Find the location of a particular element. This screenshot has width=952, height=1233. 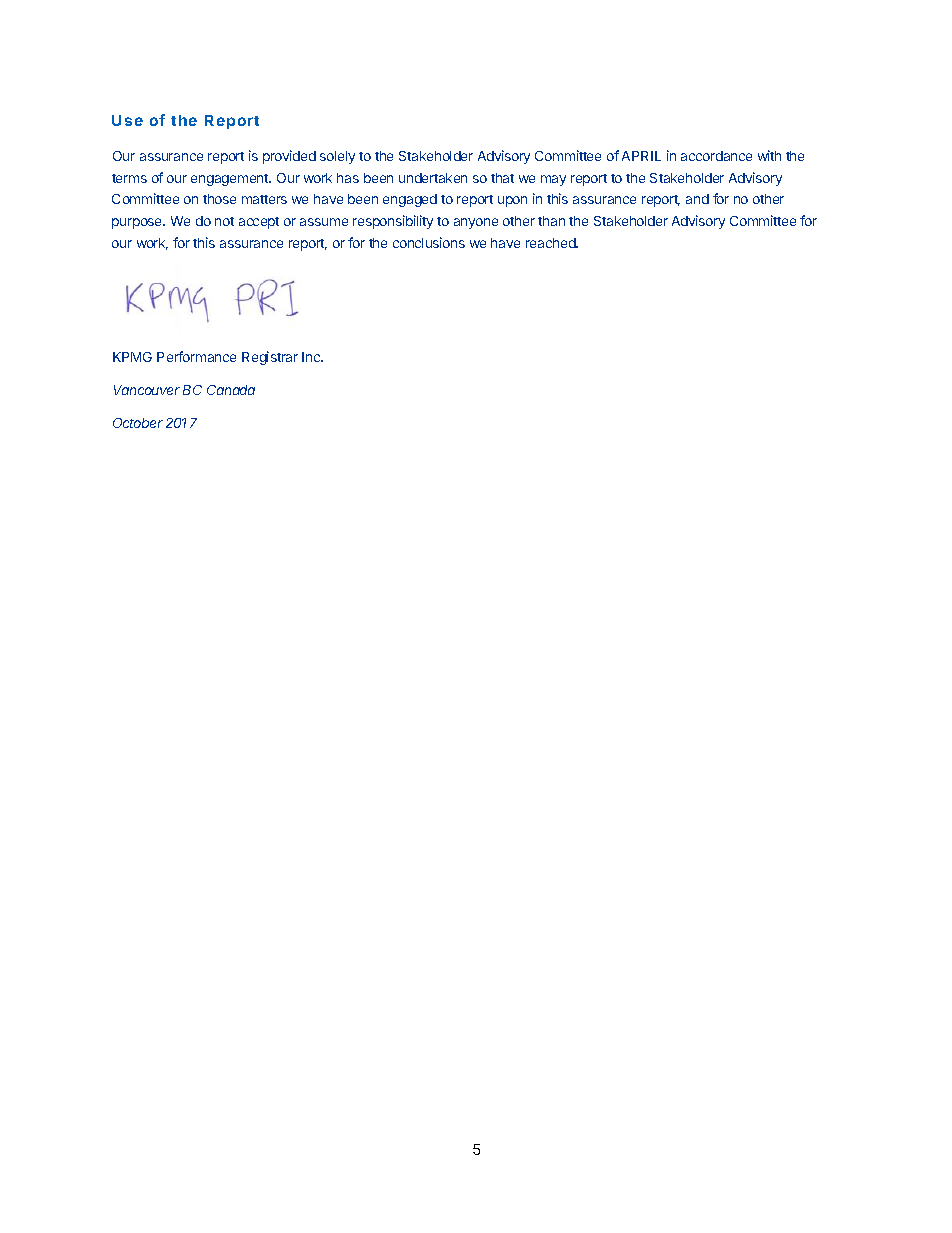

Registrar is located at coordinates (270, 358).
